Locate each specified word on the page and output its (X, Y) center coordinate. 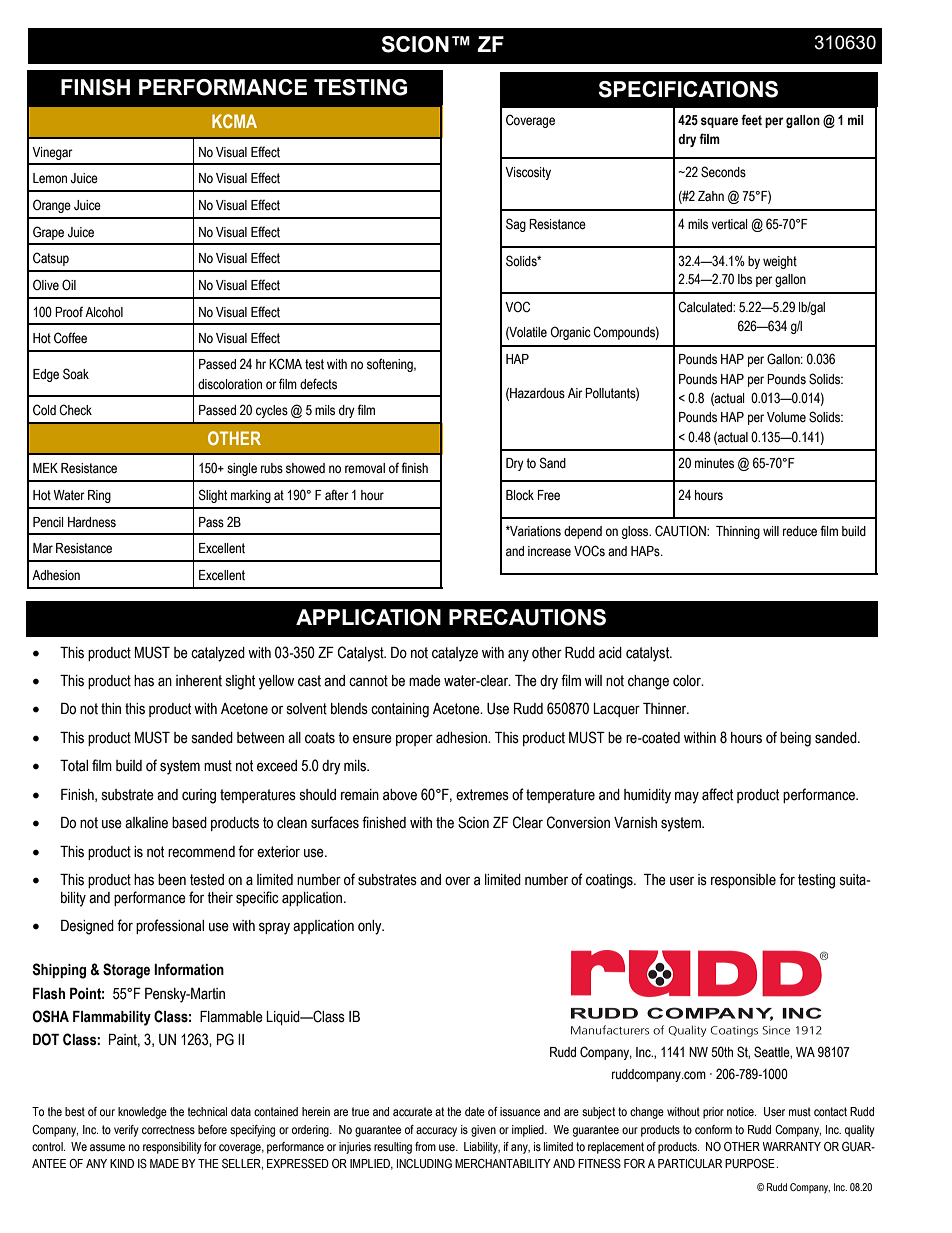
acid (610, 653)
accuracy (436, 1132)
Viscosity (528, 173)
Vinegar (52, 153)
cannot (368, 681)
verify (126, 1131)
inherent (199, 681)
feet (751, 120)
